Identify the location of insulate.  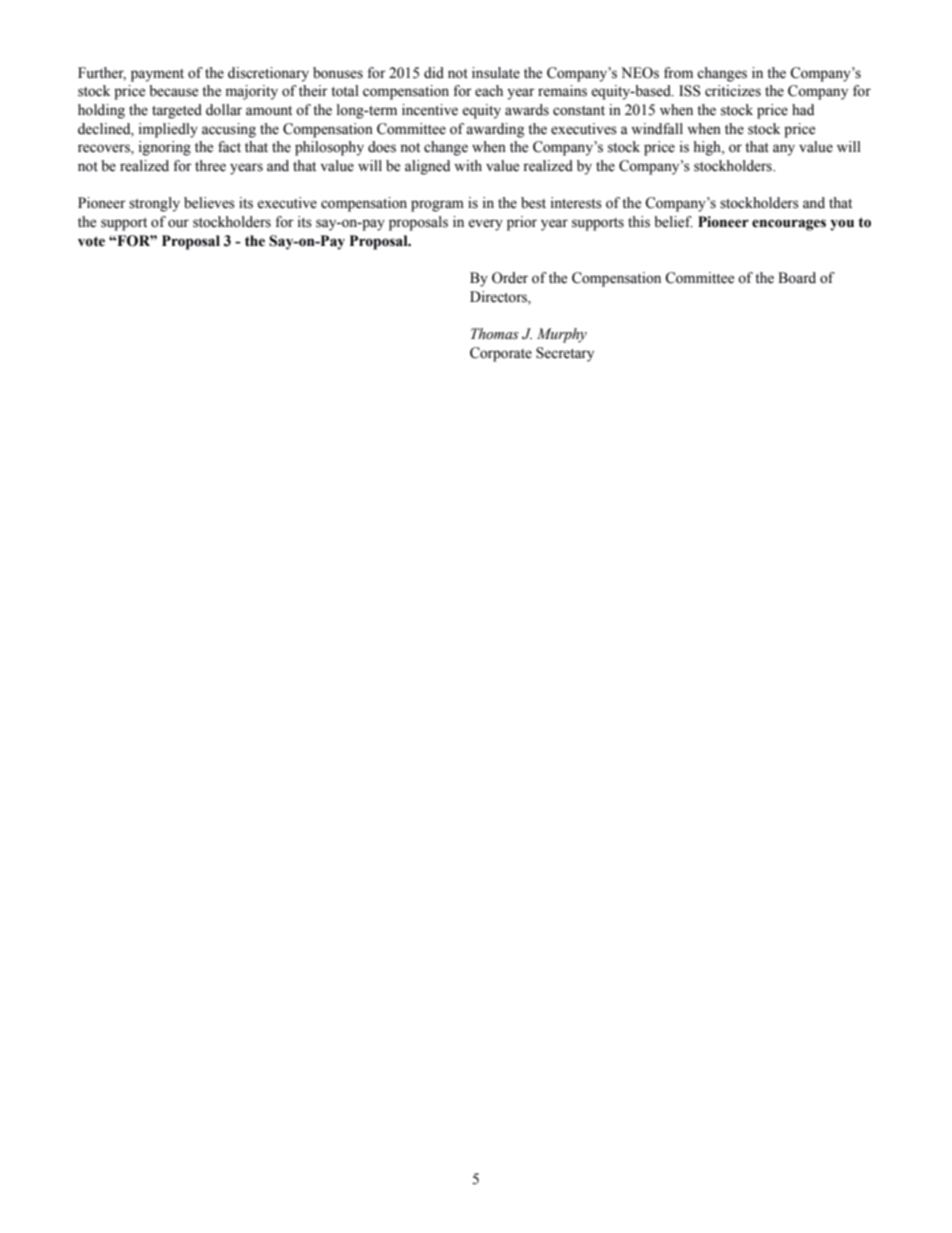
(496, 73).
